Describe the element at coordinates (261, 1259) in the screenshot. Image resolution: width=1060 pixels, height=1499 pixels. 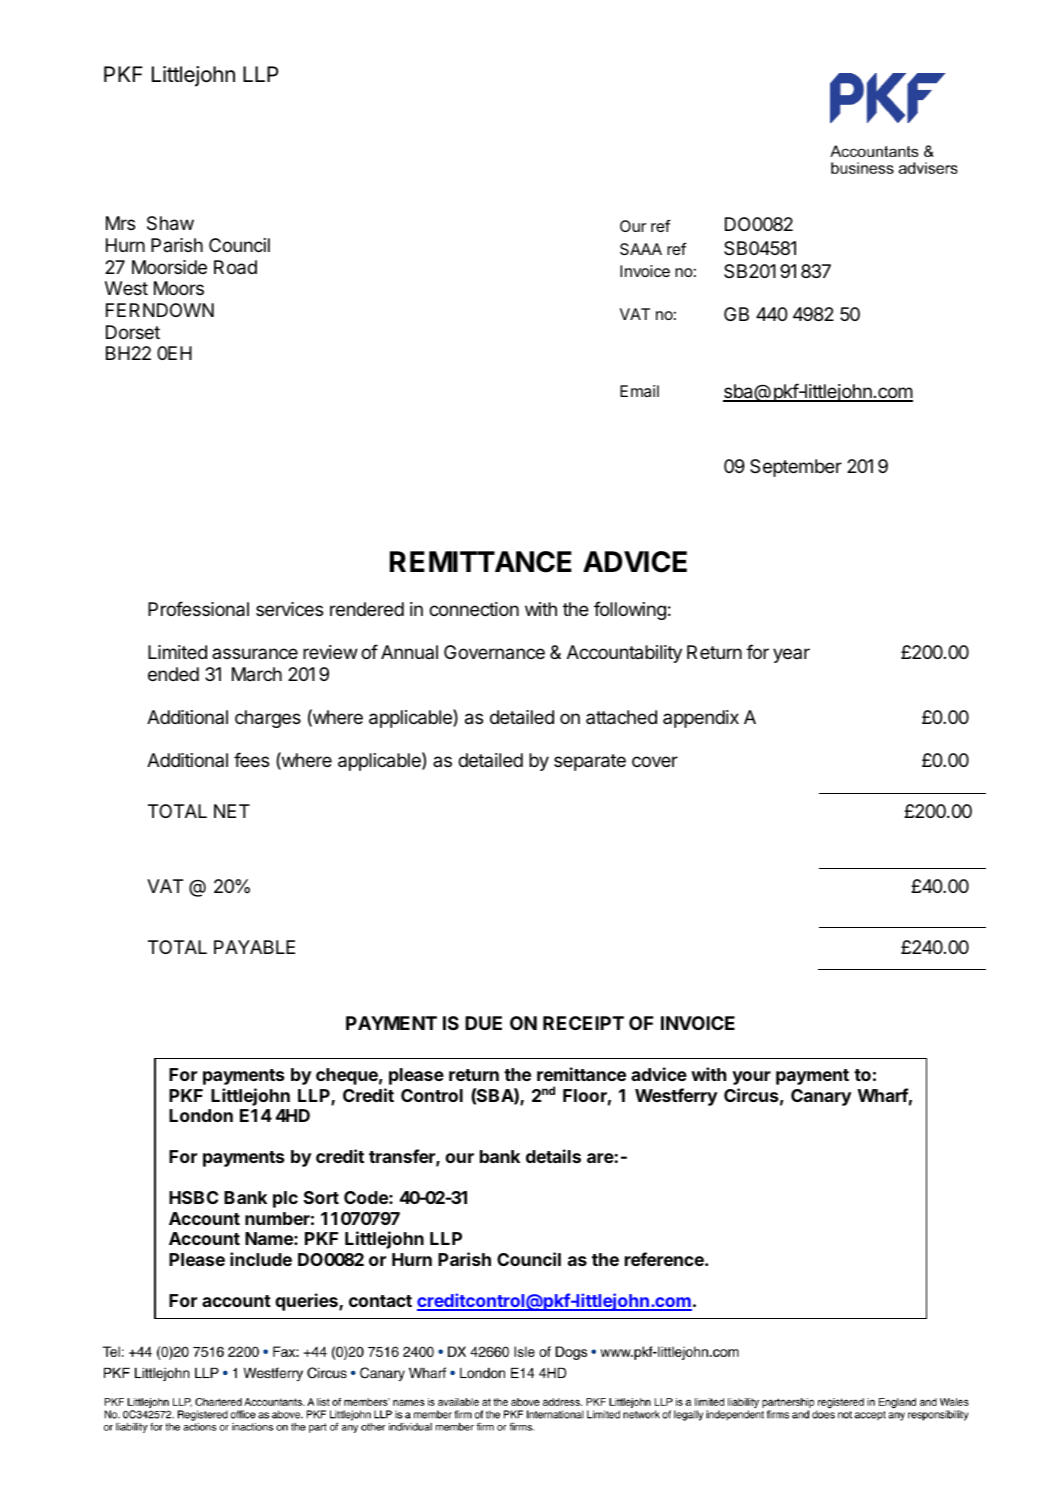
I see `include` at that location.
